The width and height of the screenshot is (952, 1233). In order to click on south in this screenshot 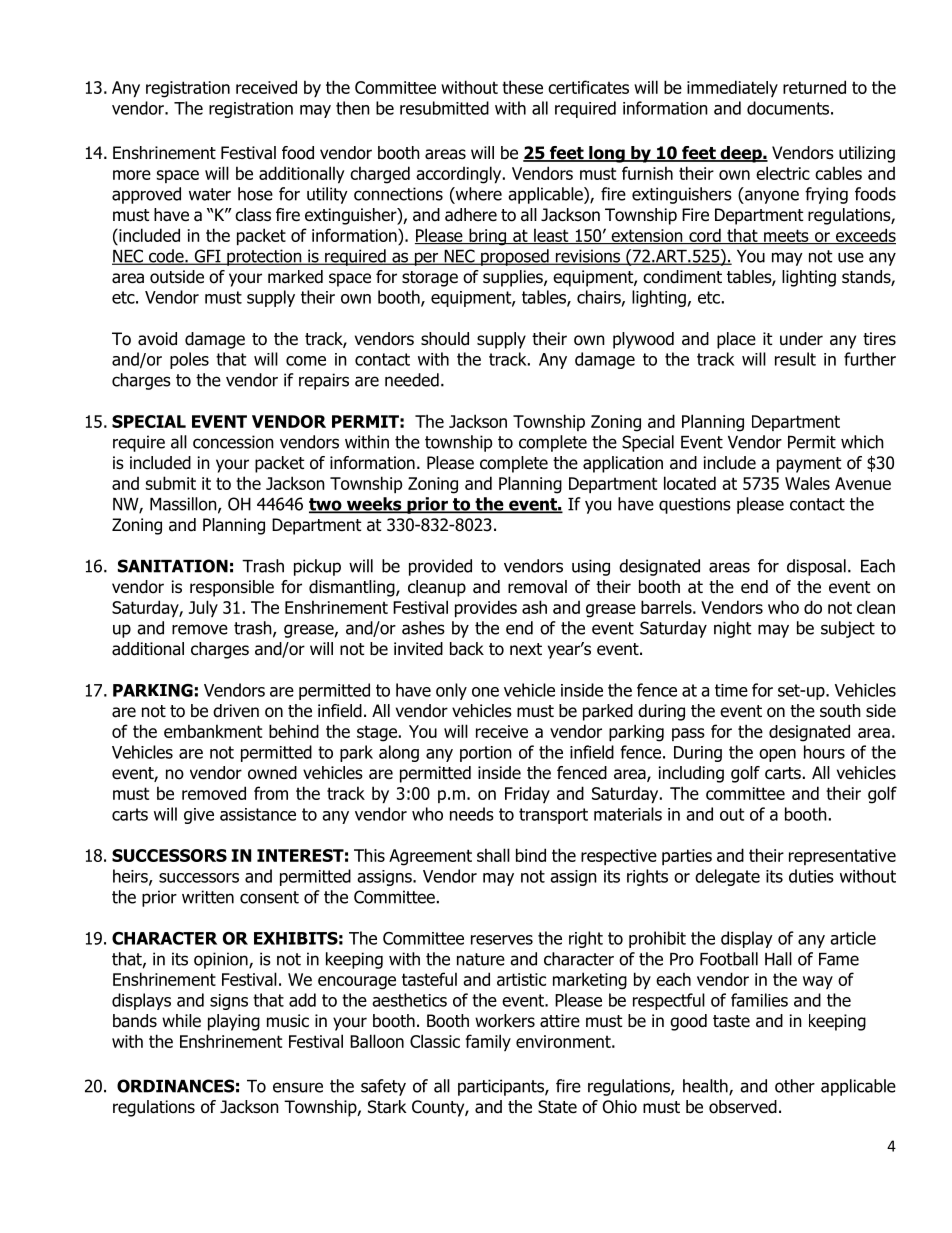, I will do `click(840, 711)`.
